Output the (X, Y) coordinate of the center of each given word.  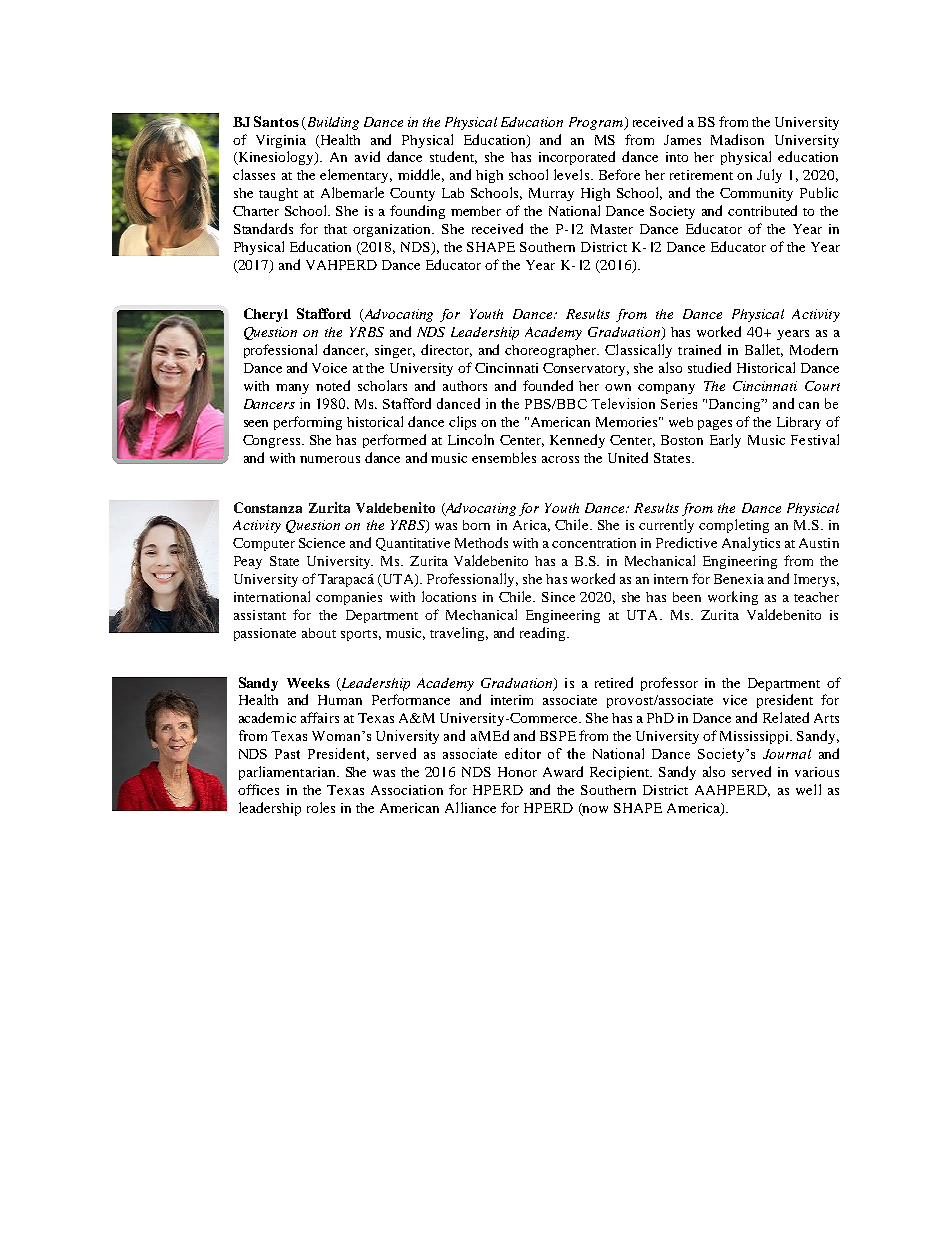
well (808, 789)
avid (367, 156)
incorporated (577, 158)
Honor (517, 772)
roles (321, 807)
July (769, 176)
